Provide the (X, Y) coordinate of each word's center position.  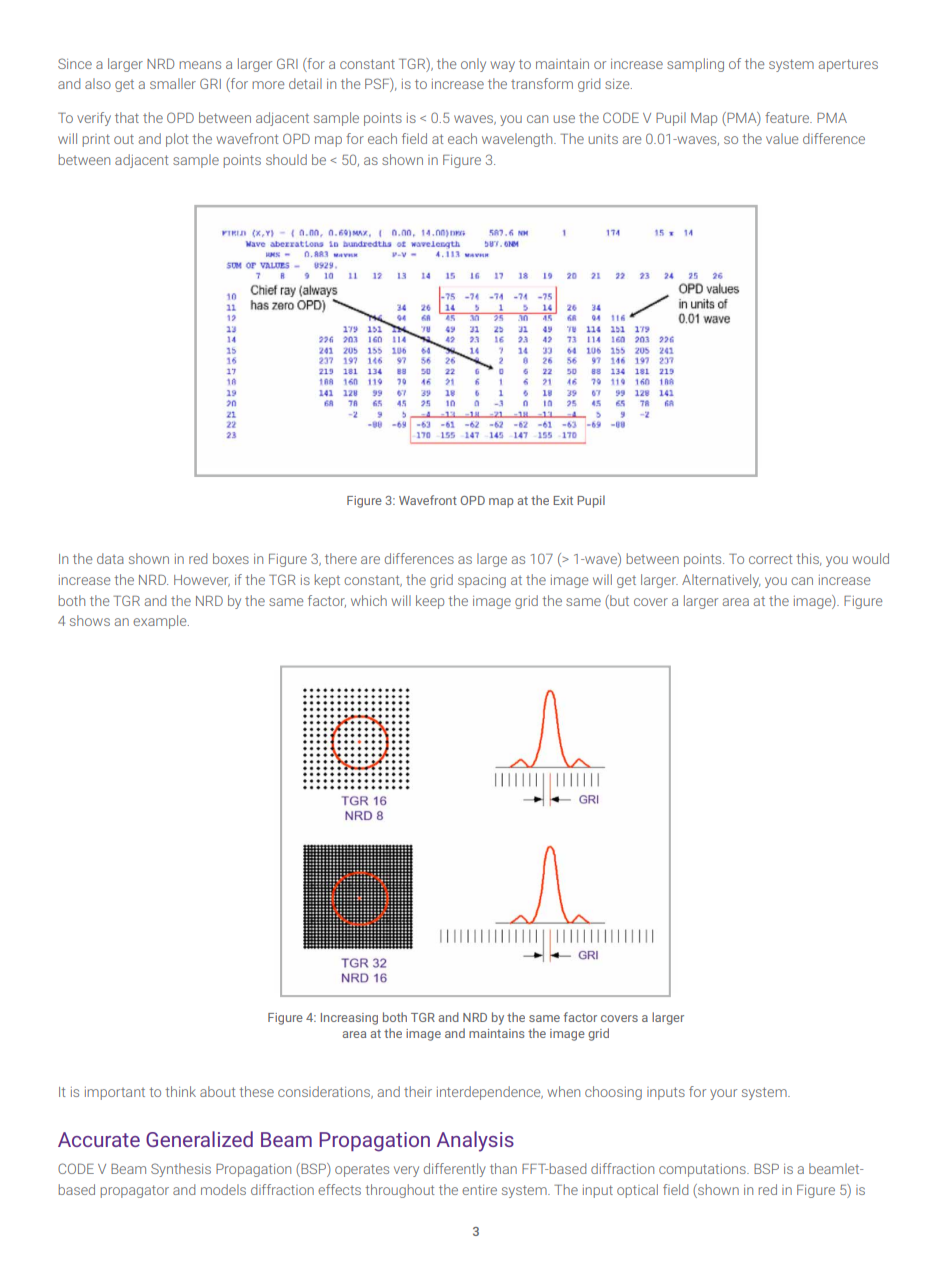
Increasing (349, 1019)
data (110, 558)
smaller (173, 83)
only (473, 65)
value (782, 138)
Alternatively (721, 581)
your (723, 1094)
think (180, 1091)
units (603, 139)
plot (177, 140)
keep (430, 602)
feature (788, 117)
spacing (482, 581)
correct (770, 559)
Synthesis (181, 1170)
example (161, 622)
